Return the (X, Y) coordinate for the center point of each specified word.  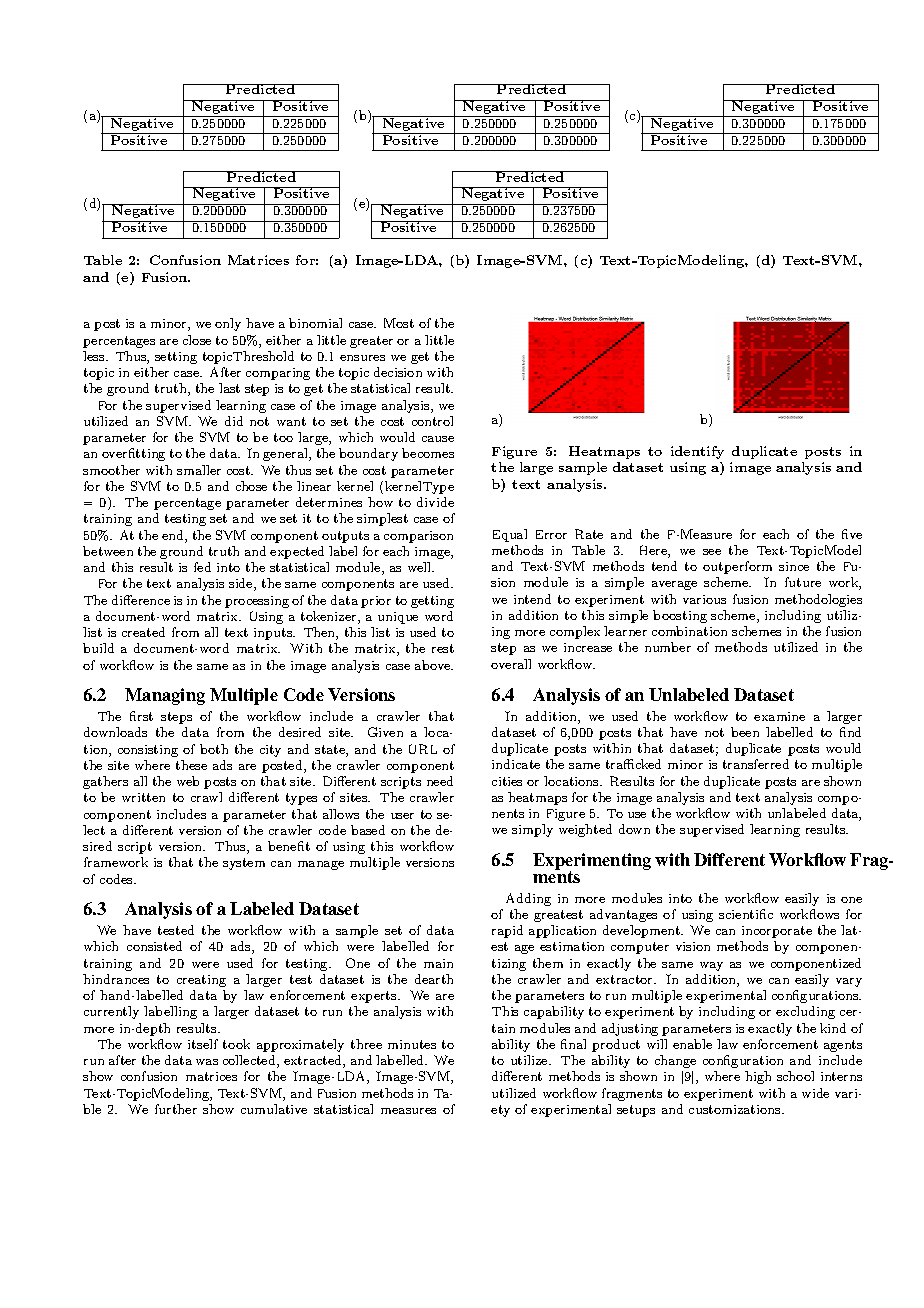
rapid (507, 931)
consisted (154, 946)
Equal (510, 535)
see (712, 552)
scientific (746, 914)
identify (697, 452)
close (197, 340)
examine (779, 716)
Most (399, 323)
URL (423, 749)
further (176, 1109)
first (141, 716)
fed (202, 567)
